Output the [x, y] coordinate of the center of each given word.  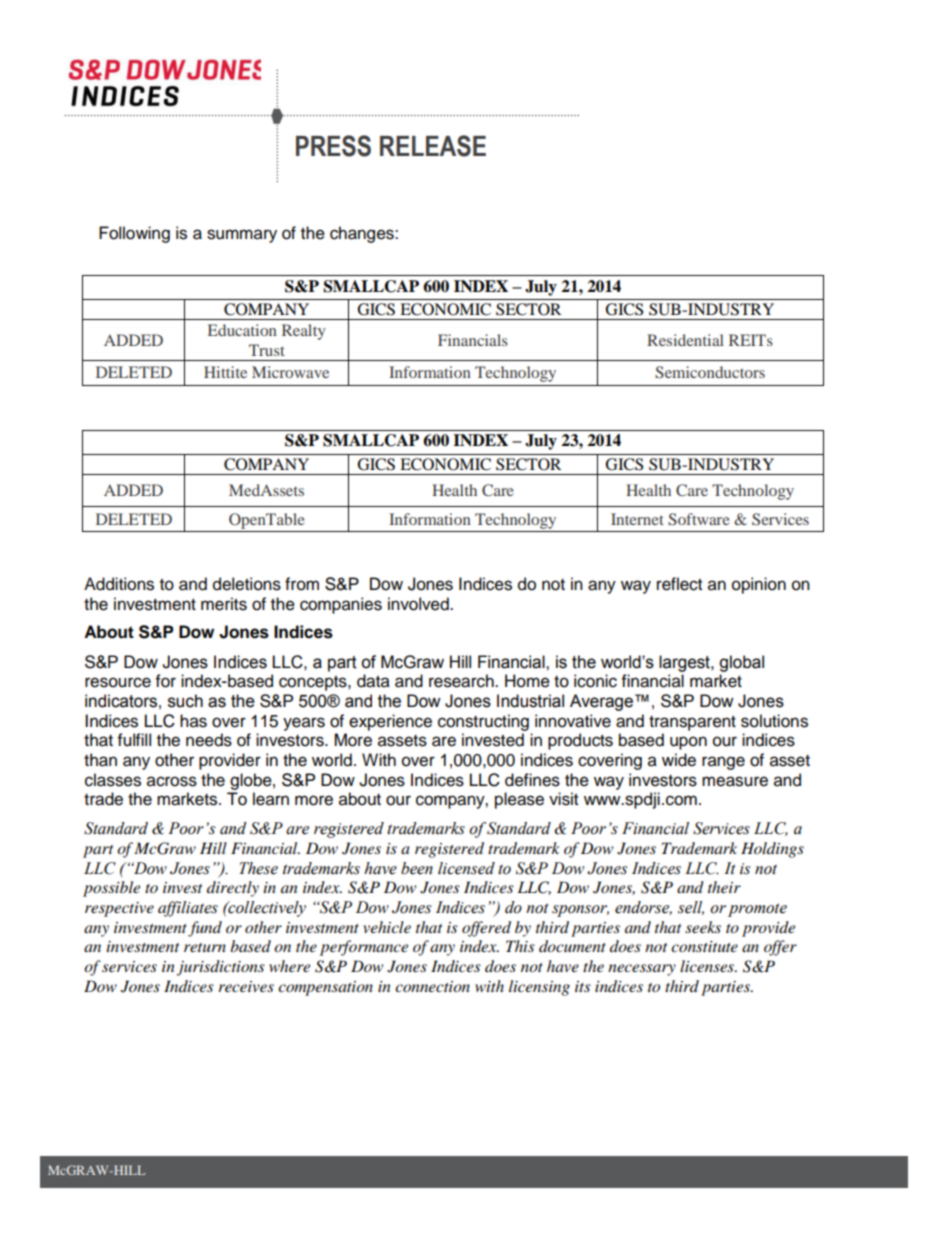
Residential [685, 340]
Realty [304, 332]
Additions [119, 584]
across [172, 781]
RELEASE [433, 146]
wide [679, 760]
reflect [679, 584]
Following [134, 234]
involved [419, 604]
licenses [708, 966]
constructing [483, 722]
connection [432, 986]
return [205, 947]
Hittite [225, 372]
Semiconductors [710, 372]
